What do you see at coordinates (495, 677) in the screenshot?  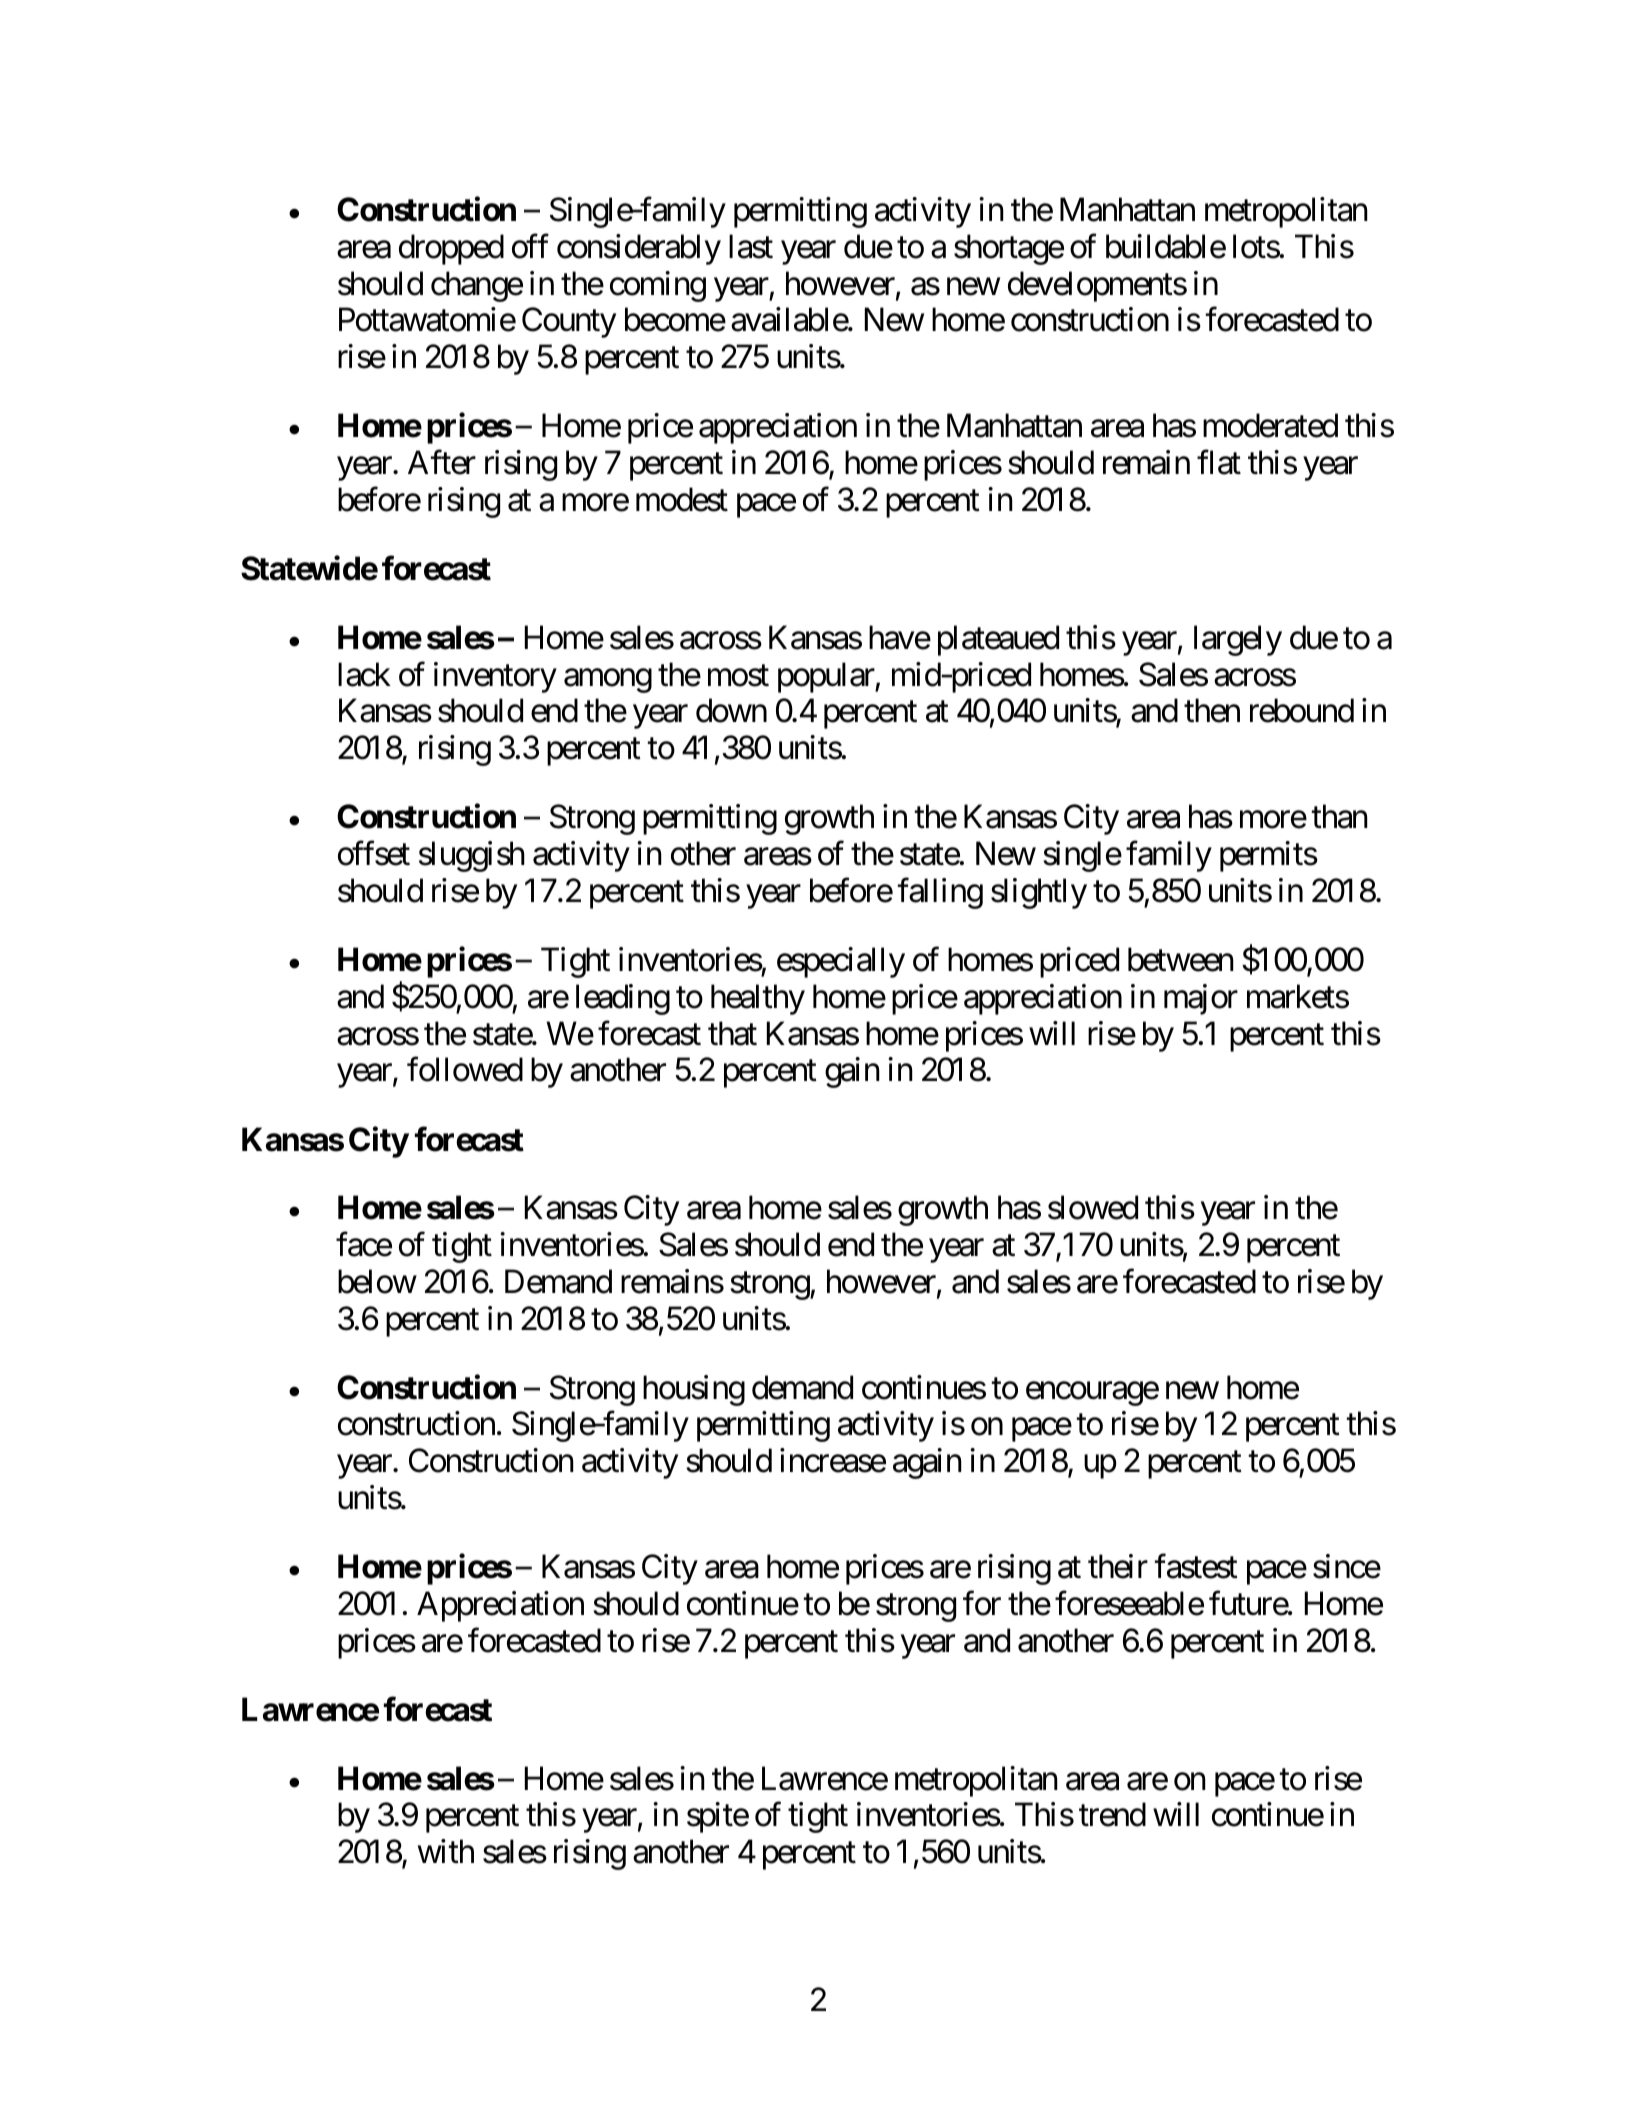 I see `inventory` at bounding box center [495, 677].
